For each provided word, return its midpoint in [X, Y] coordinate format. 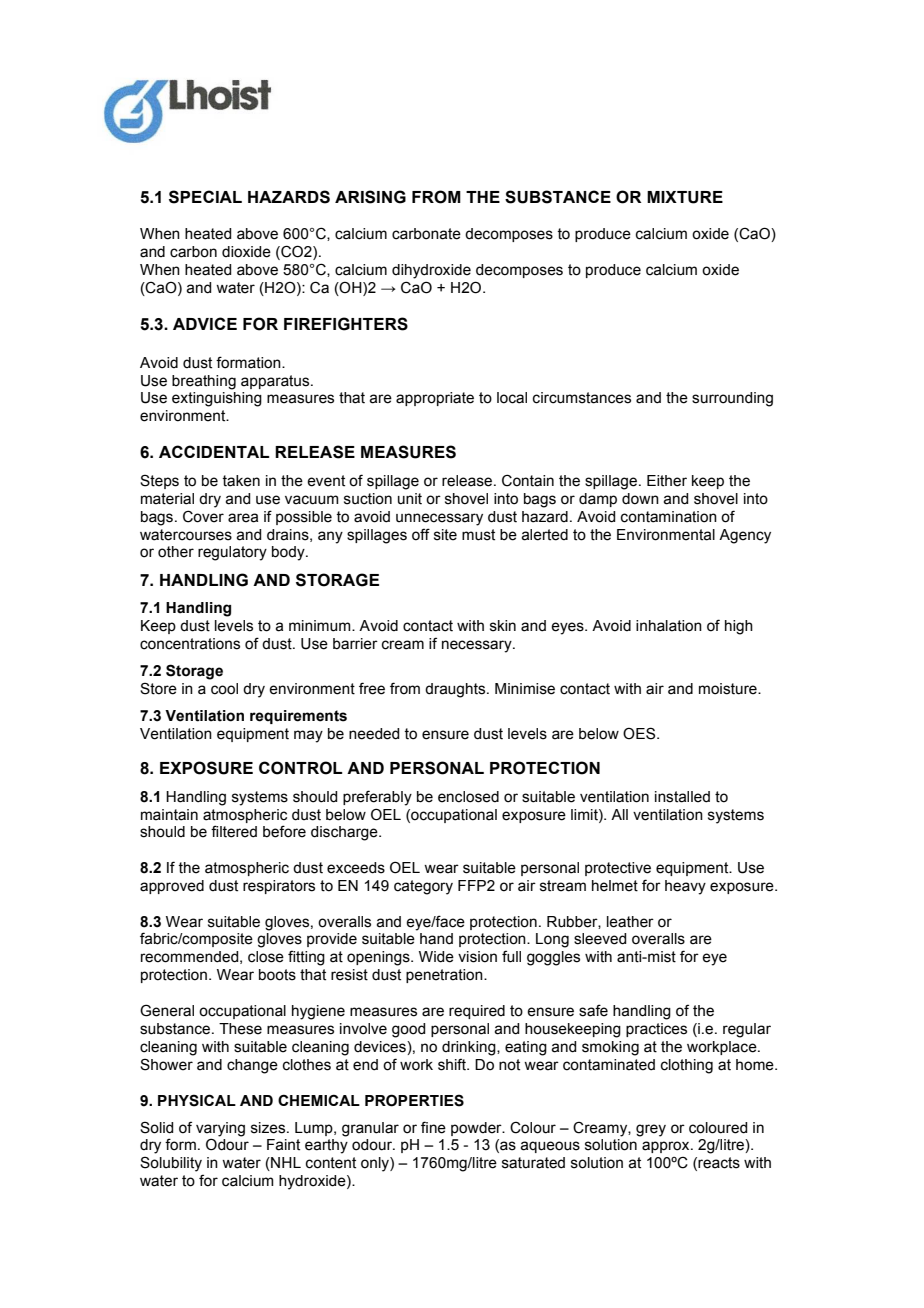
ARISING [370, 197]
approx [667, 1147]
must [478, 535]
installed [682, 797]
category [423, 887]
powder [477, 1129]
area [243, 518]
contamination [669, 517]
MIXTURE [685, 197]
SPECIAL [205, 197]
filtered [234, 831]
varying [220, 1129]
